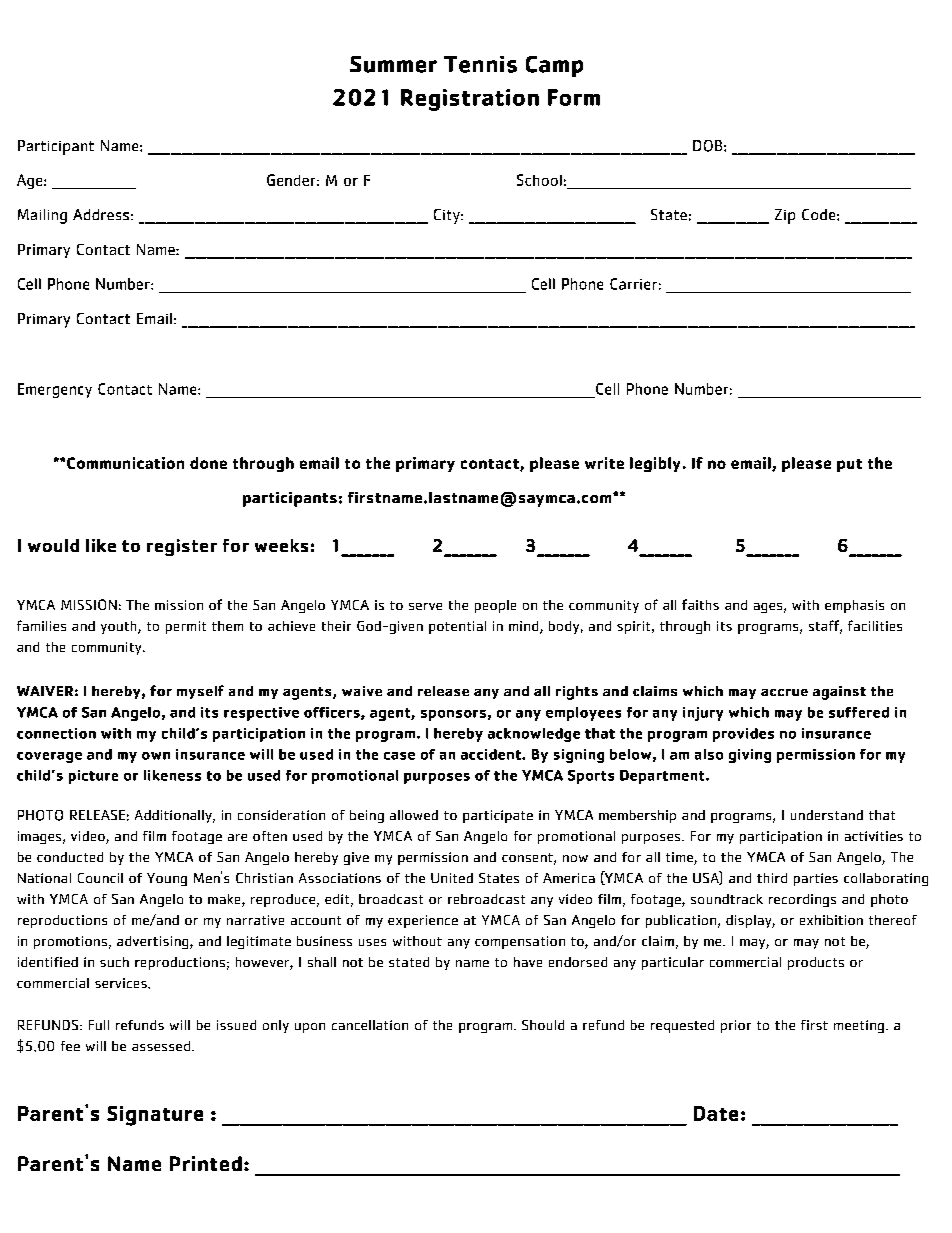 This screenshot has width=952, height=1233. I want to click on Signature, so click(155, 1116).
